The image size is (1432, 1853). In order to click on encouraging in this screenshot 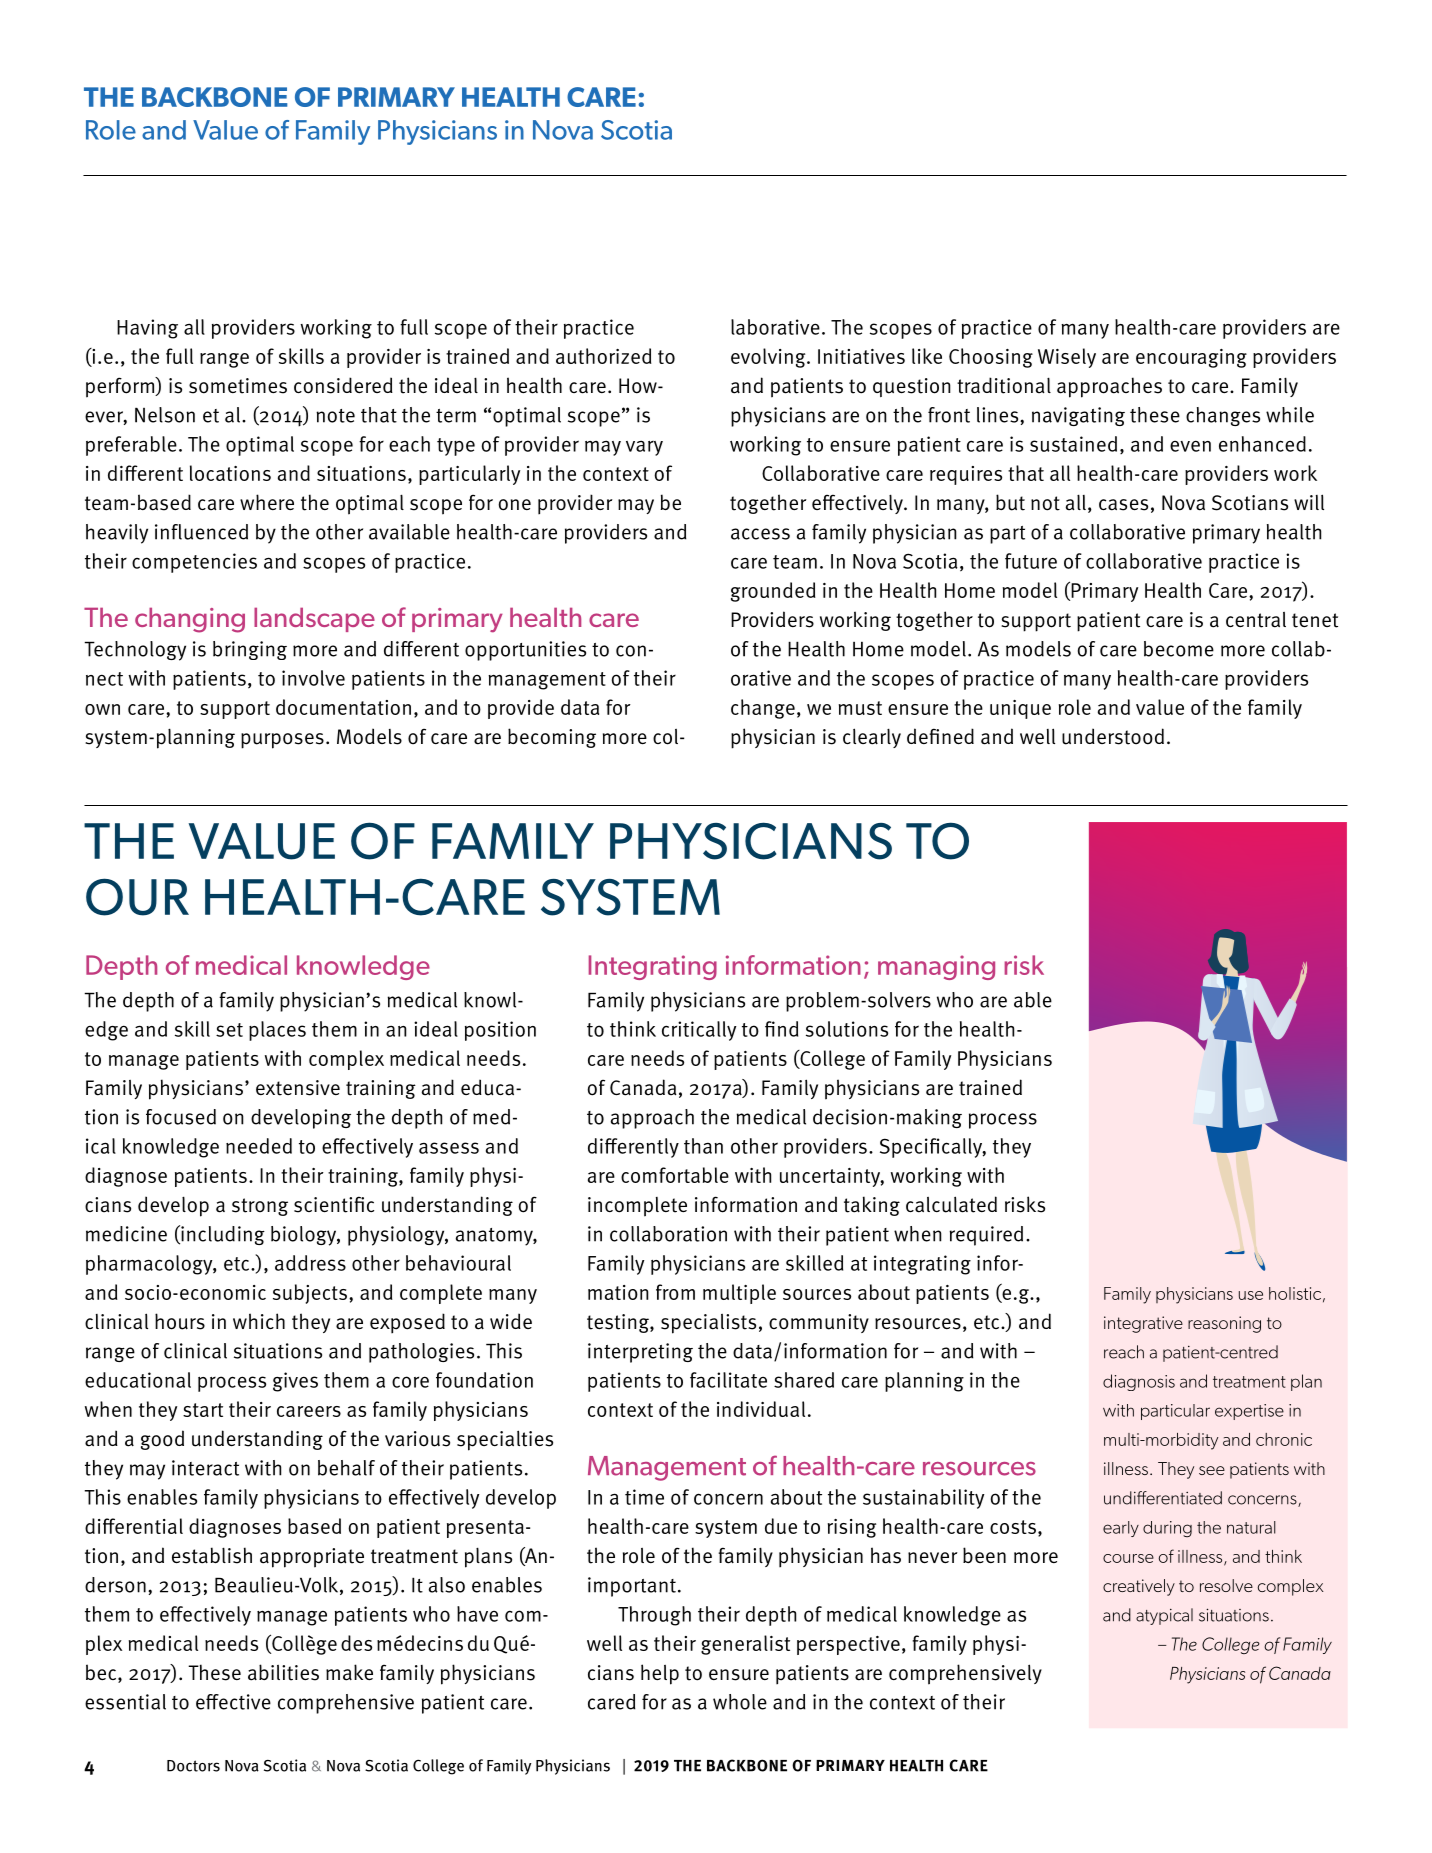, I will do `click(1191, 358)`.
